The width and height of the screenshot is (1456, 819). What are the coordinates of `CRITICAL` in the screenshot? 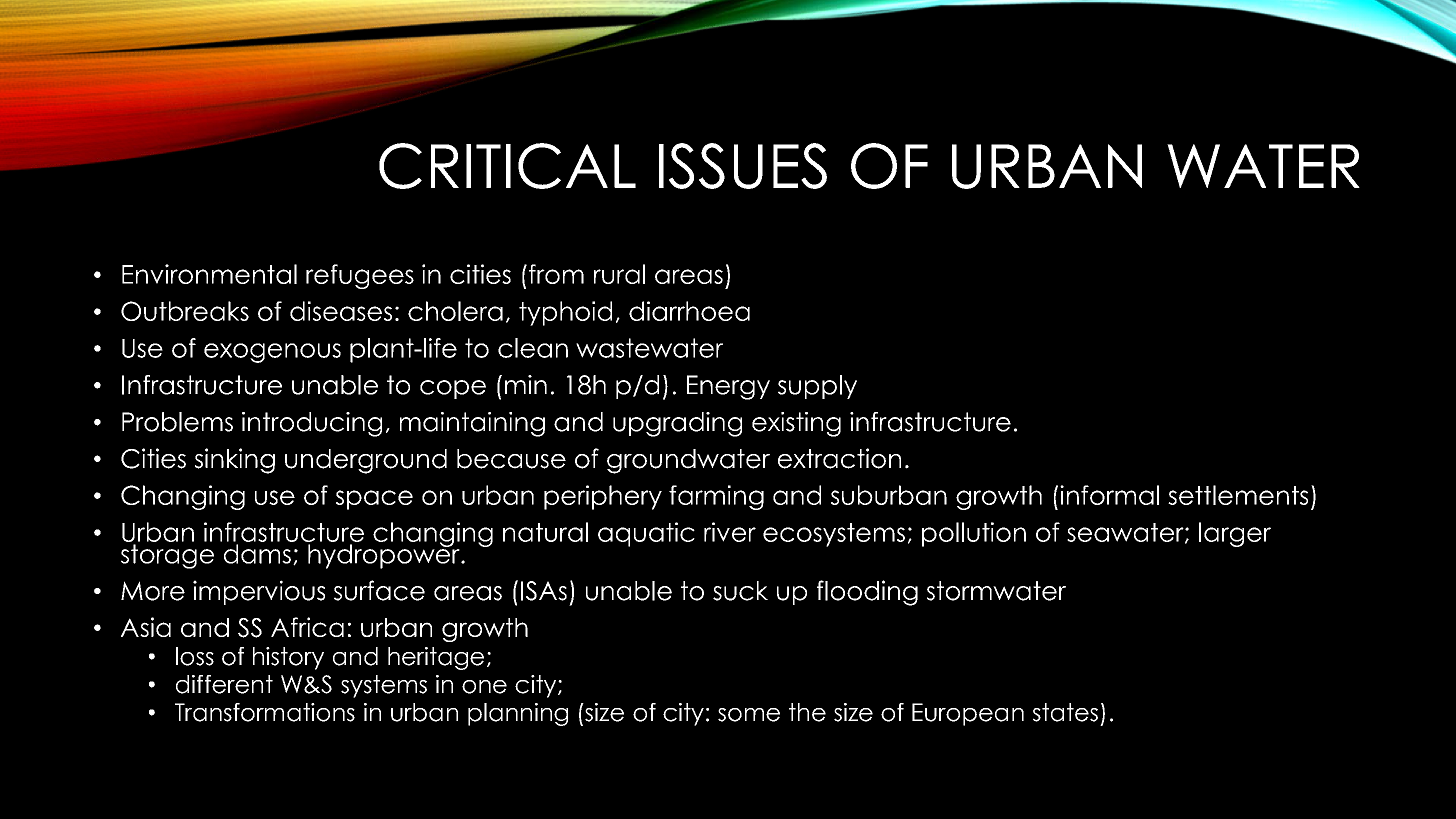 It's located at (507, 166).
